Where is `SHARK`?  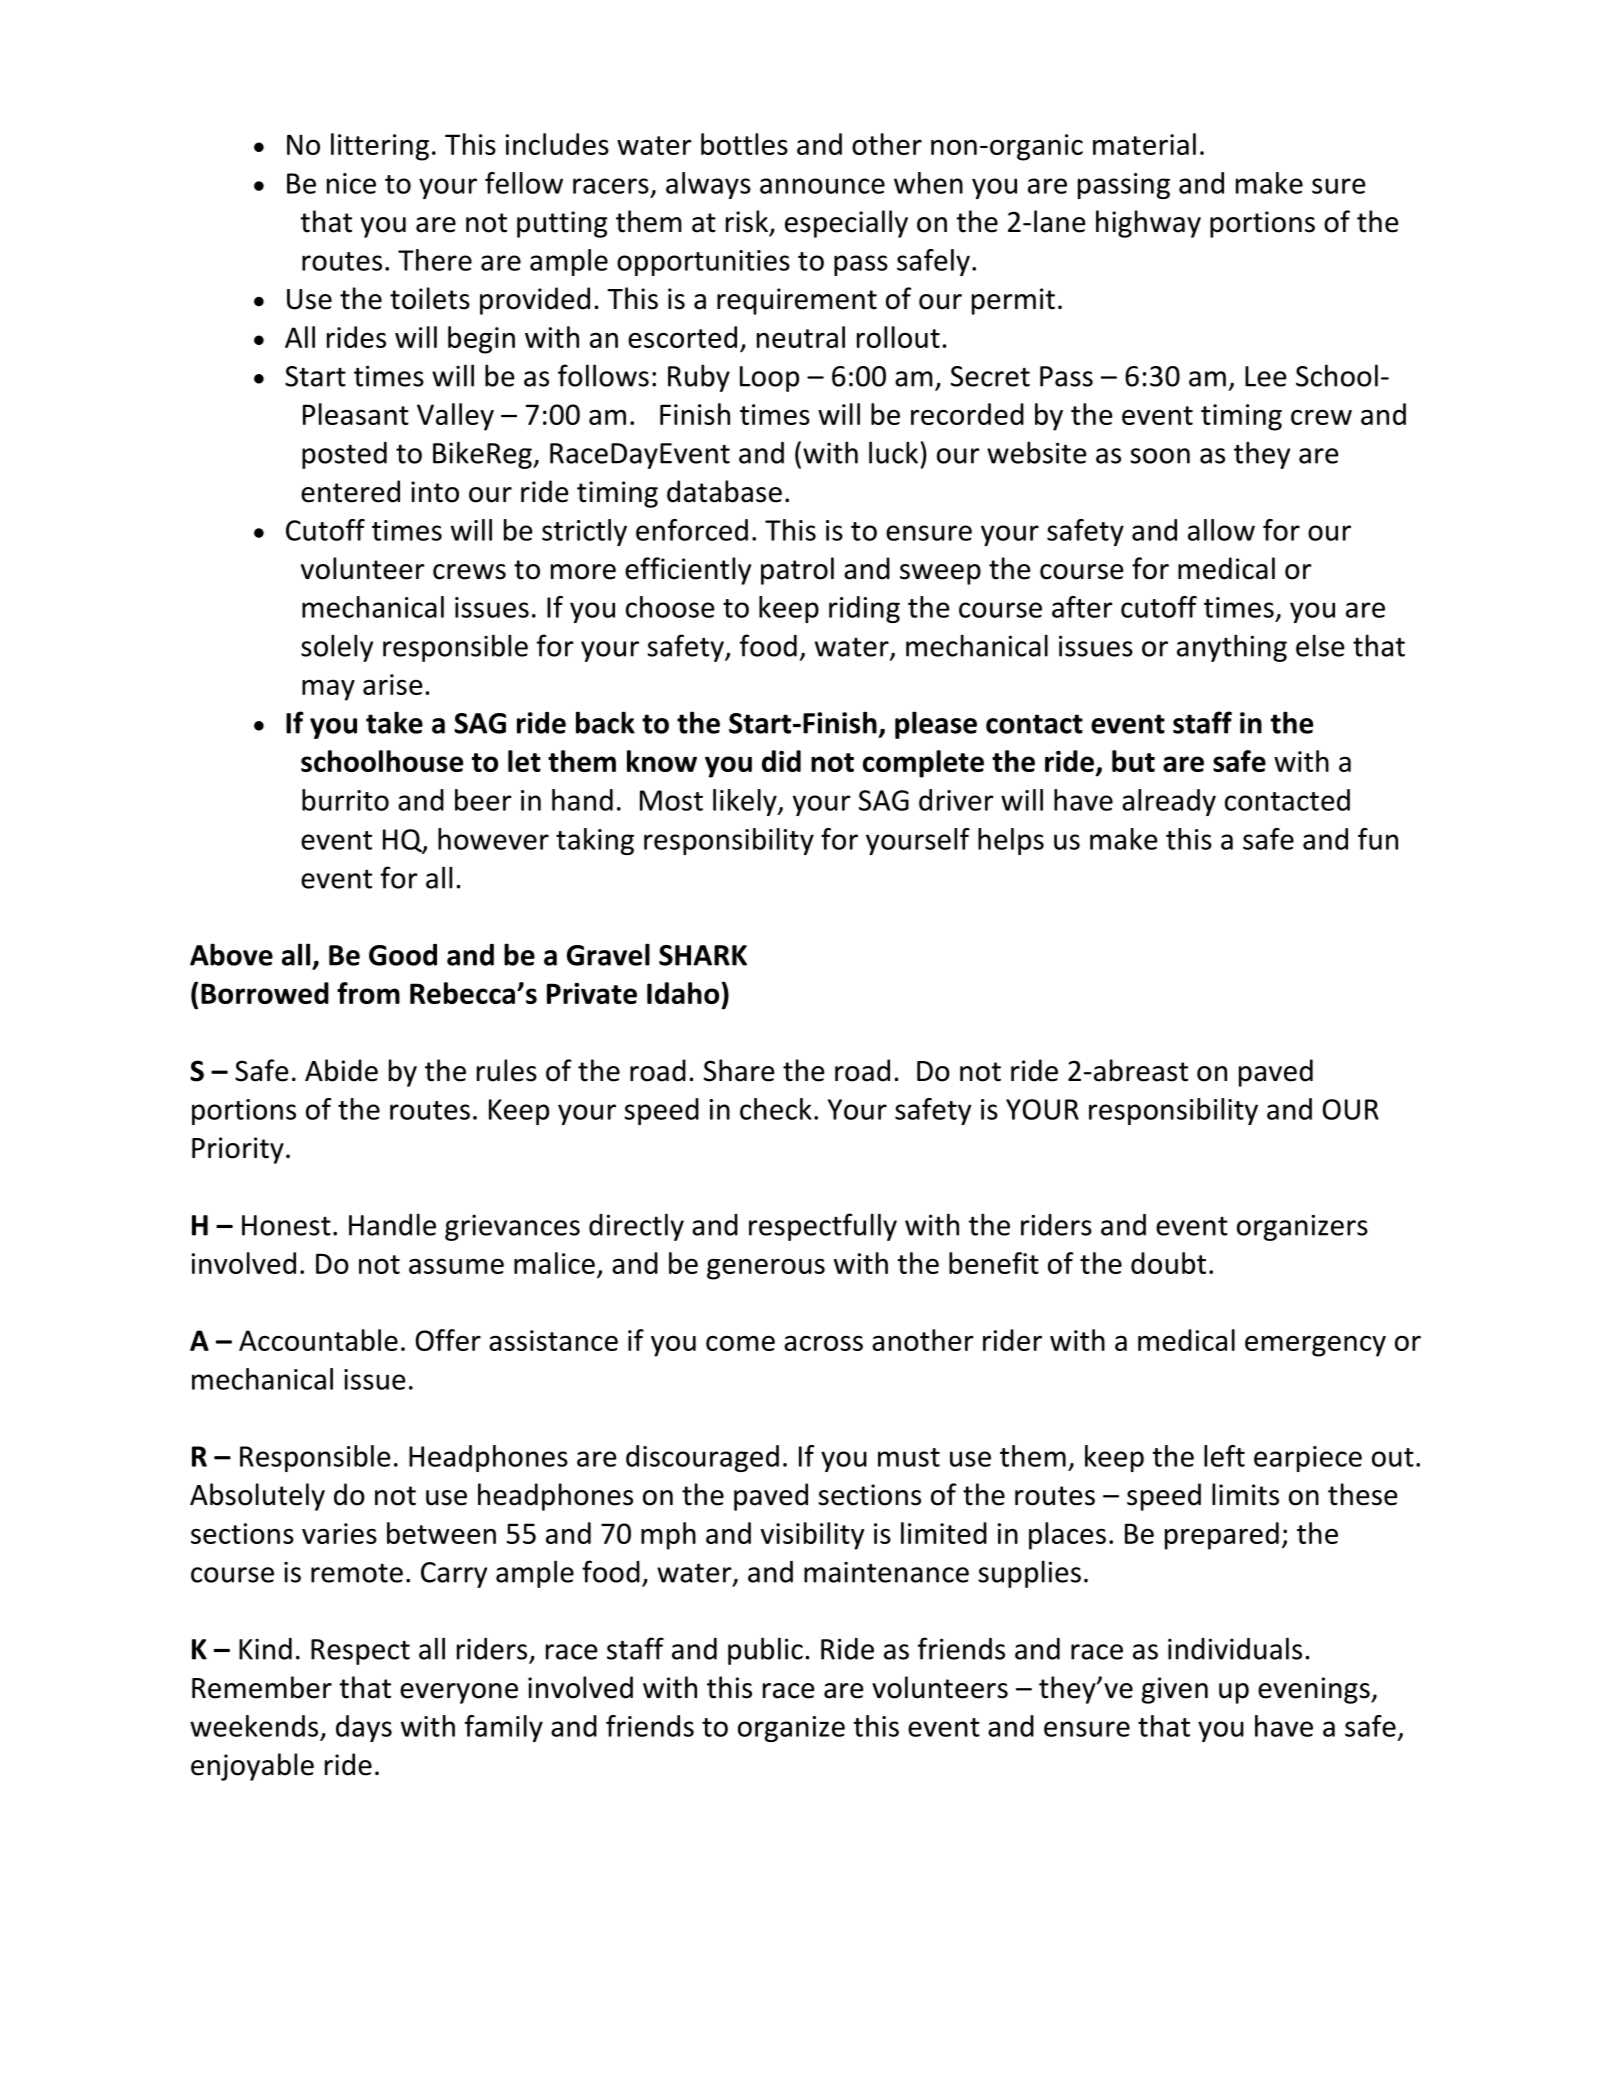
SHARK is located at coordinates (703, 955).
